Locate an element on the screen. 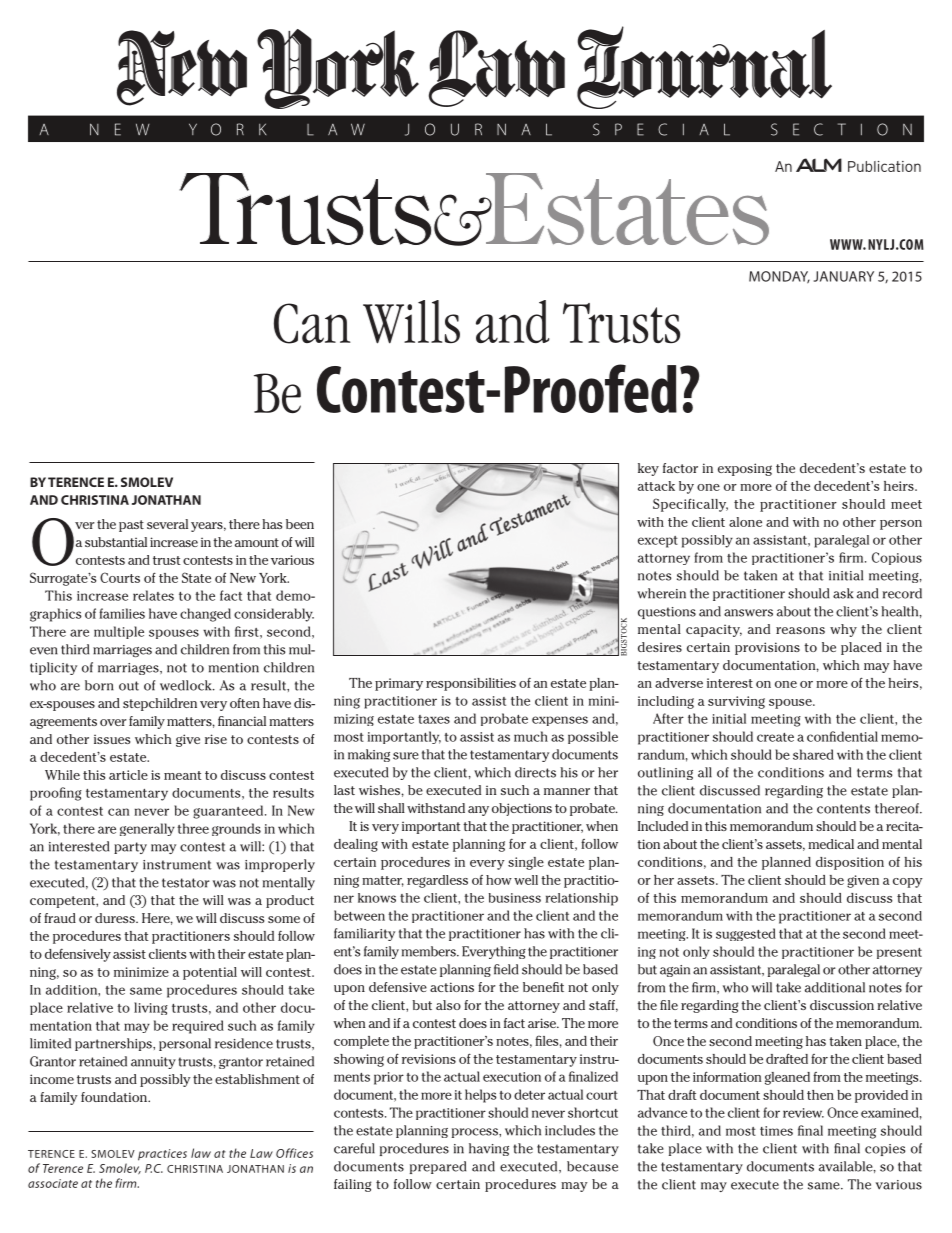 The height and width of the screenshot is (1233, 952). duress is located at coordinates (116, 918).
